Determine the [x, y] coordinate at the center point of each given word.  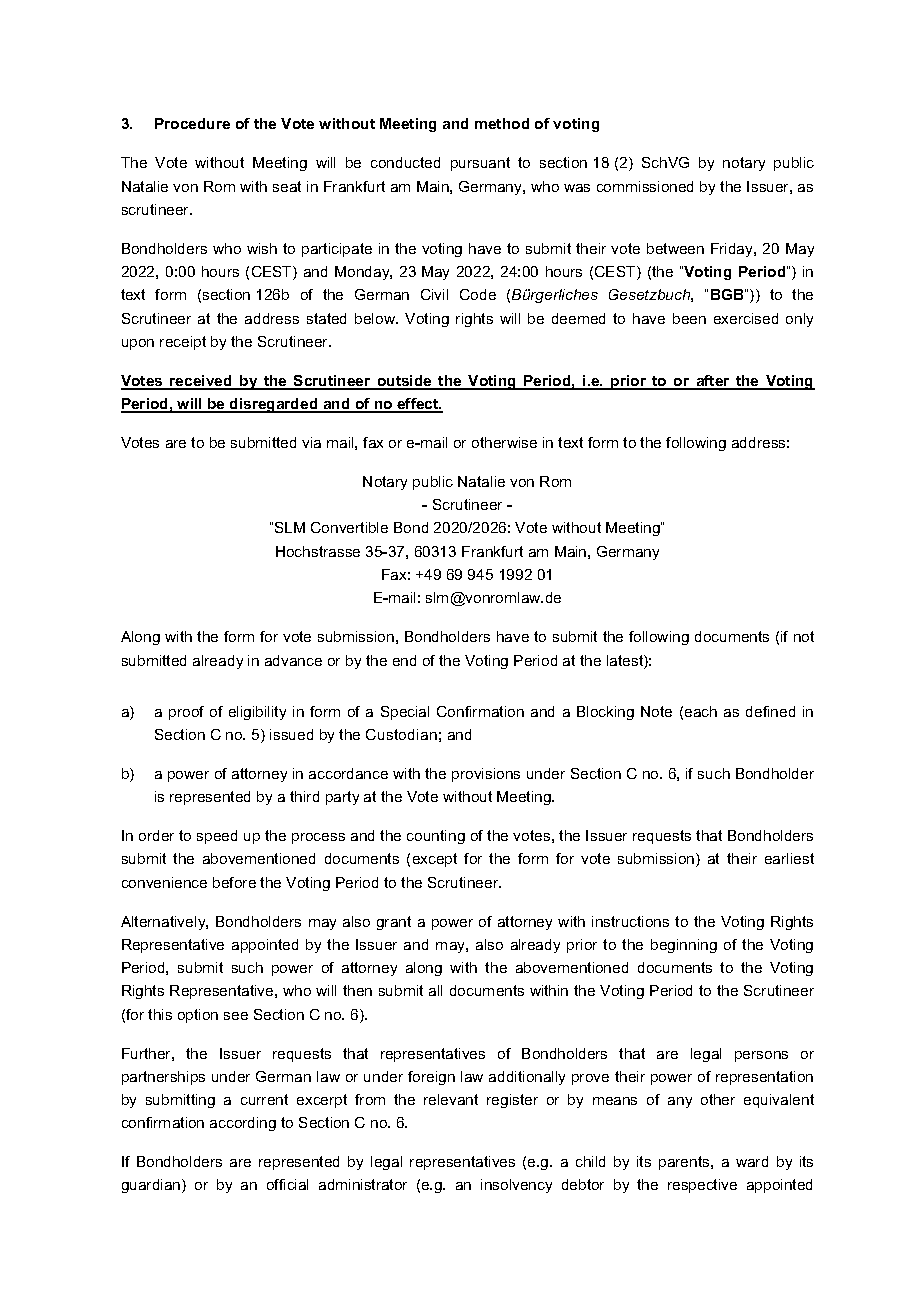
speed [217, 837]
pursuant [480, 164]
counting [436, 837]
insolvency [516, 1186]
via [311, 442]
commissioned [645, 186]
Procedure [192, 123]
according [243, 1124]
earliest [789, 858]
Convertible [349, 527]
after [713, 382]
